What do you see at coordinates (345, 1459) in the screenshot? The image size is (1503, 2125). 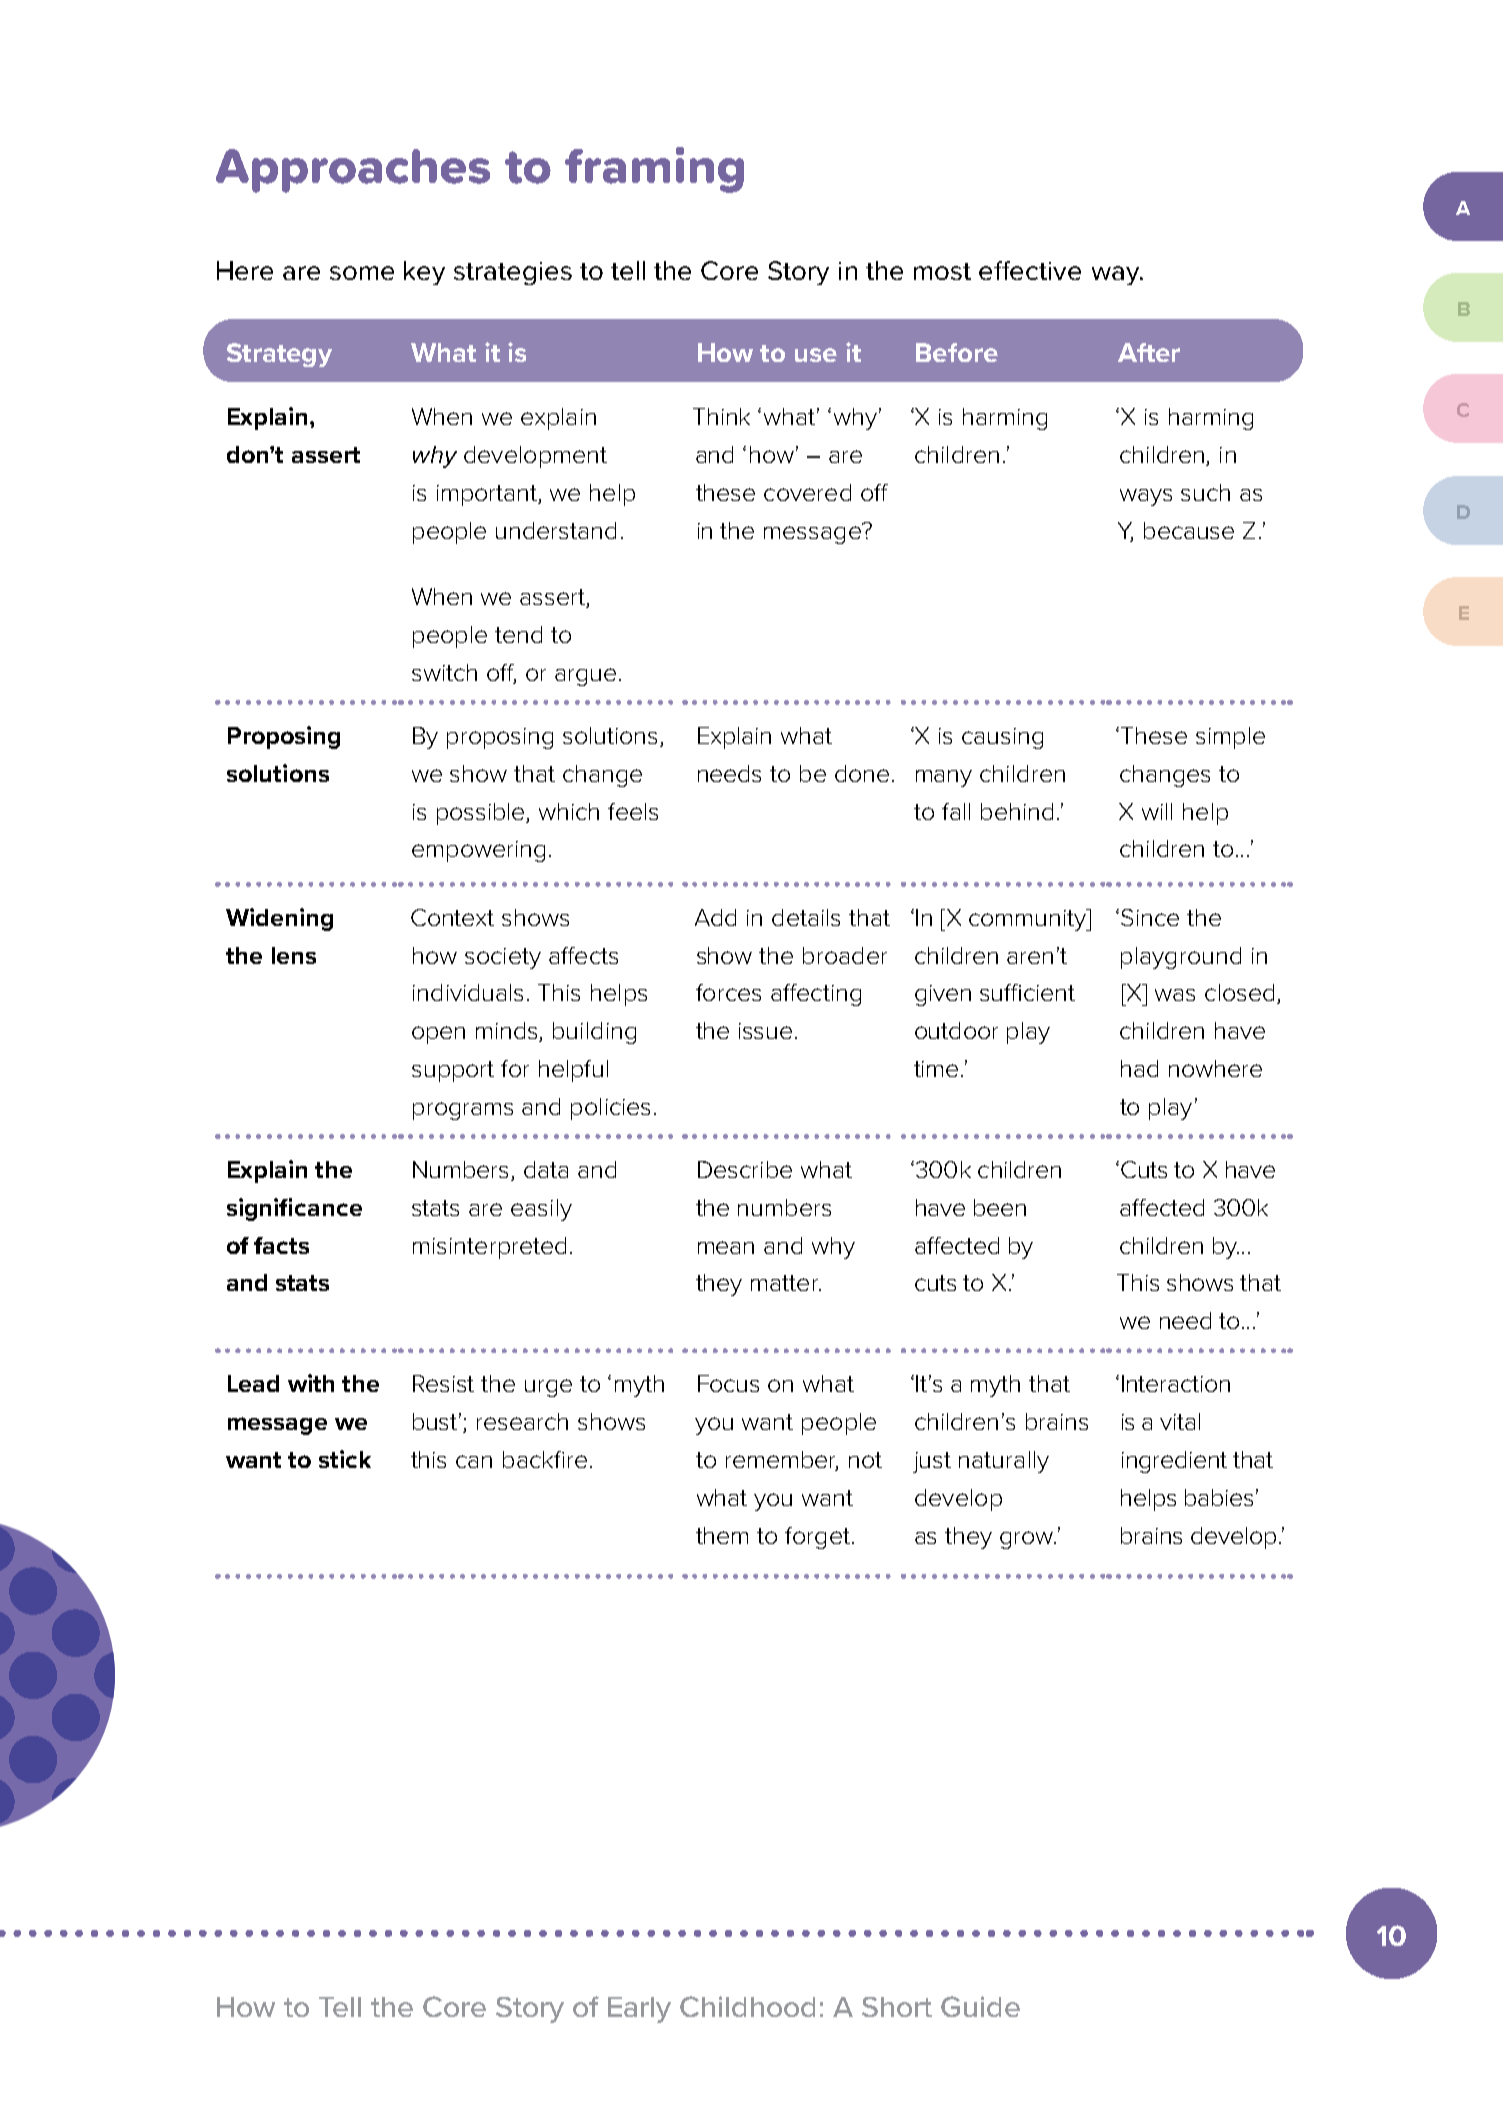 I see `stick` at bounding box center [345, 1459].
